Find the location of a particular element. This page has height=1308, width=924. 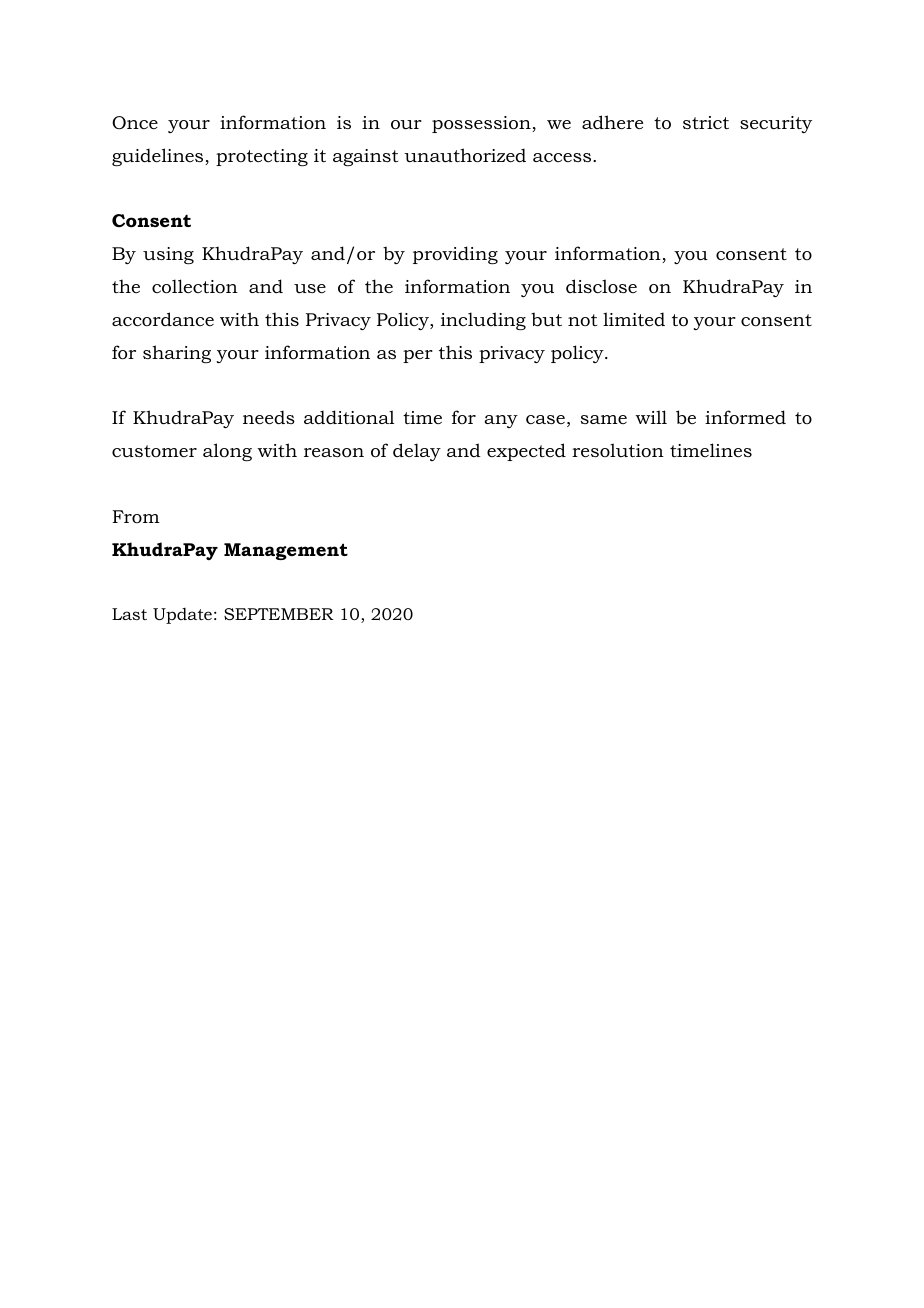

resolution is located at coordinates (618, 450).
